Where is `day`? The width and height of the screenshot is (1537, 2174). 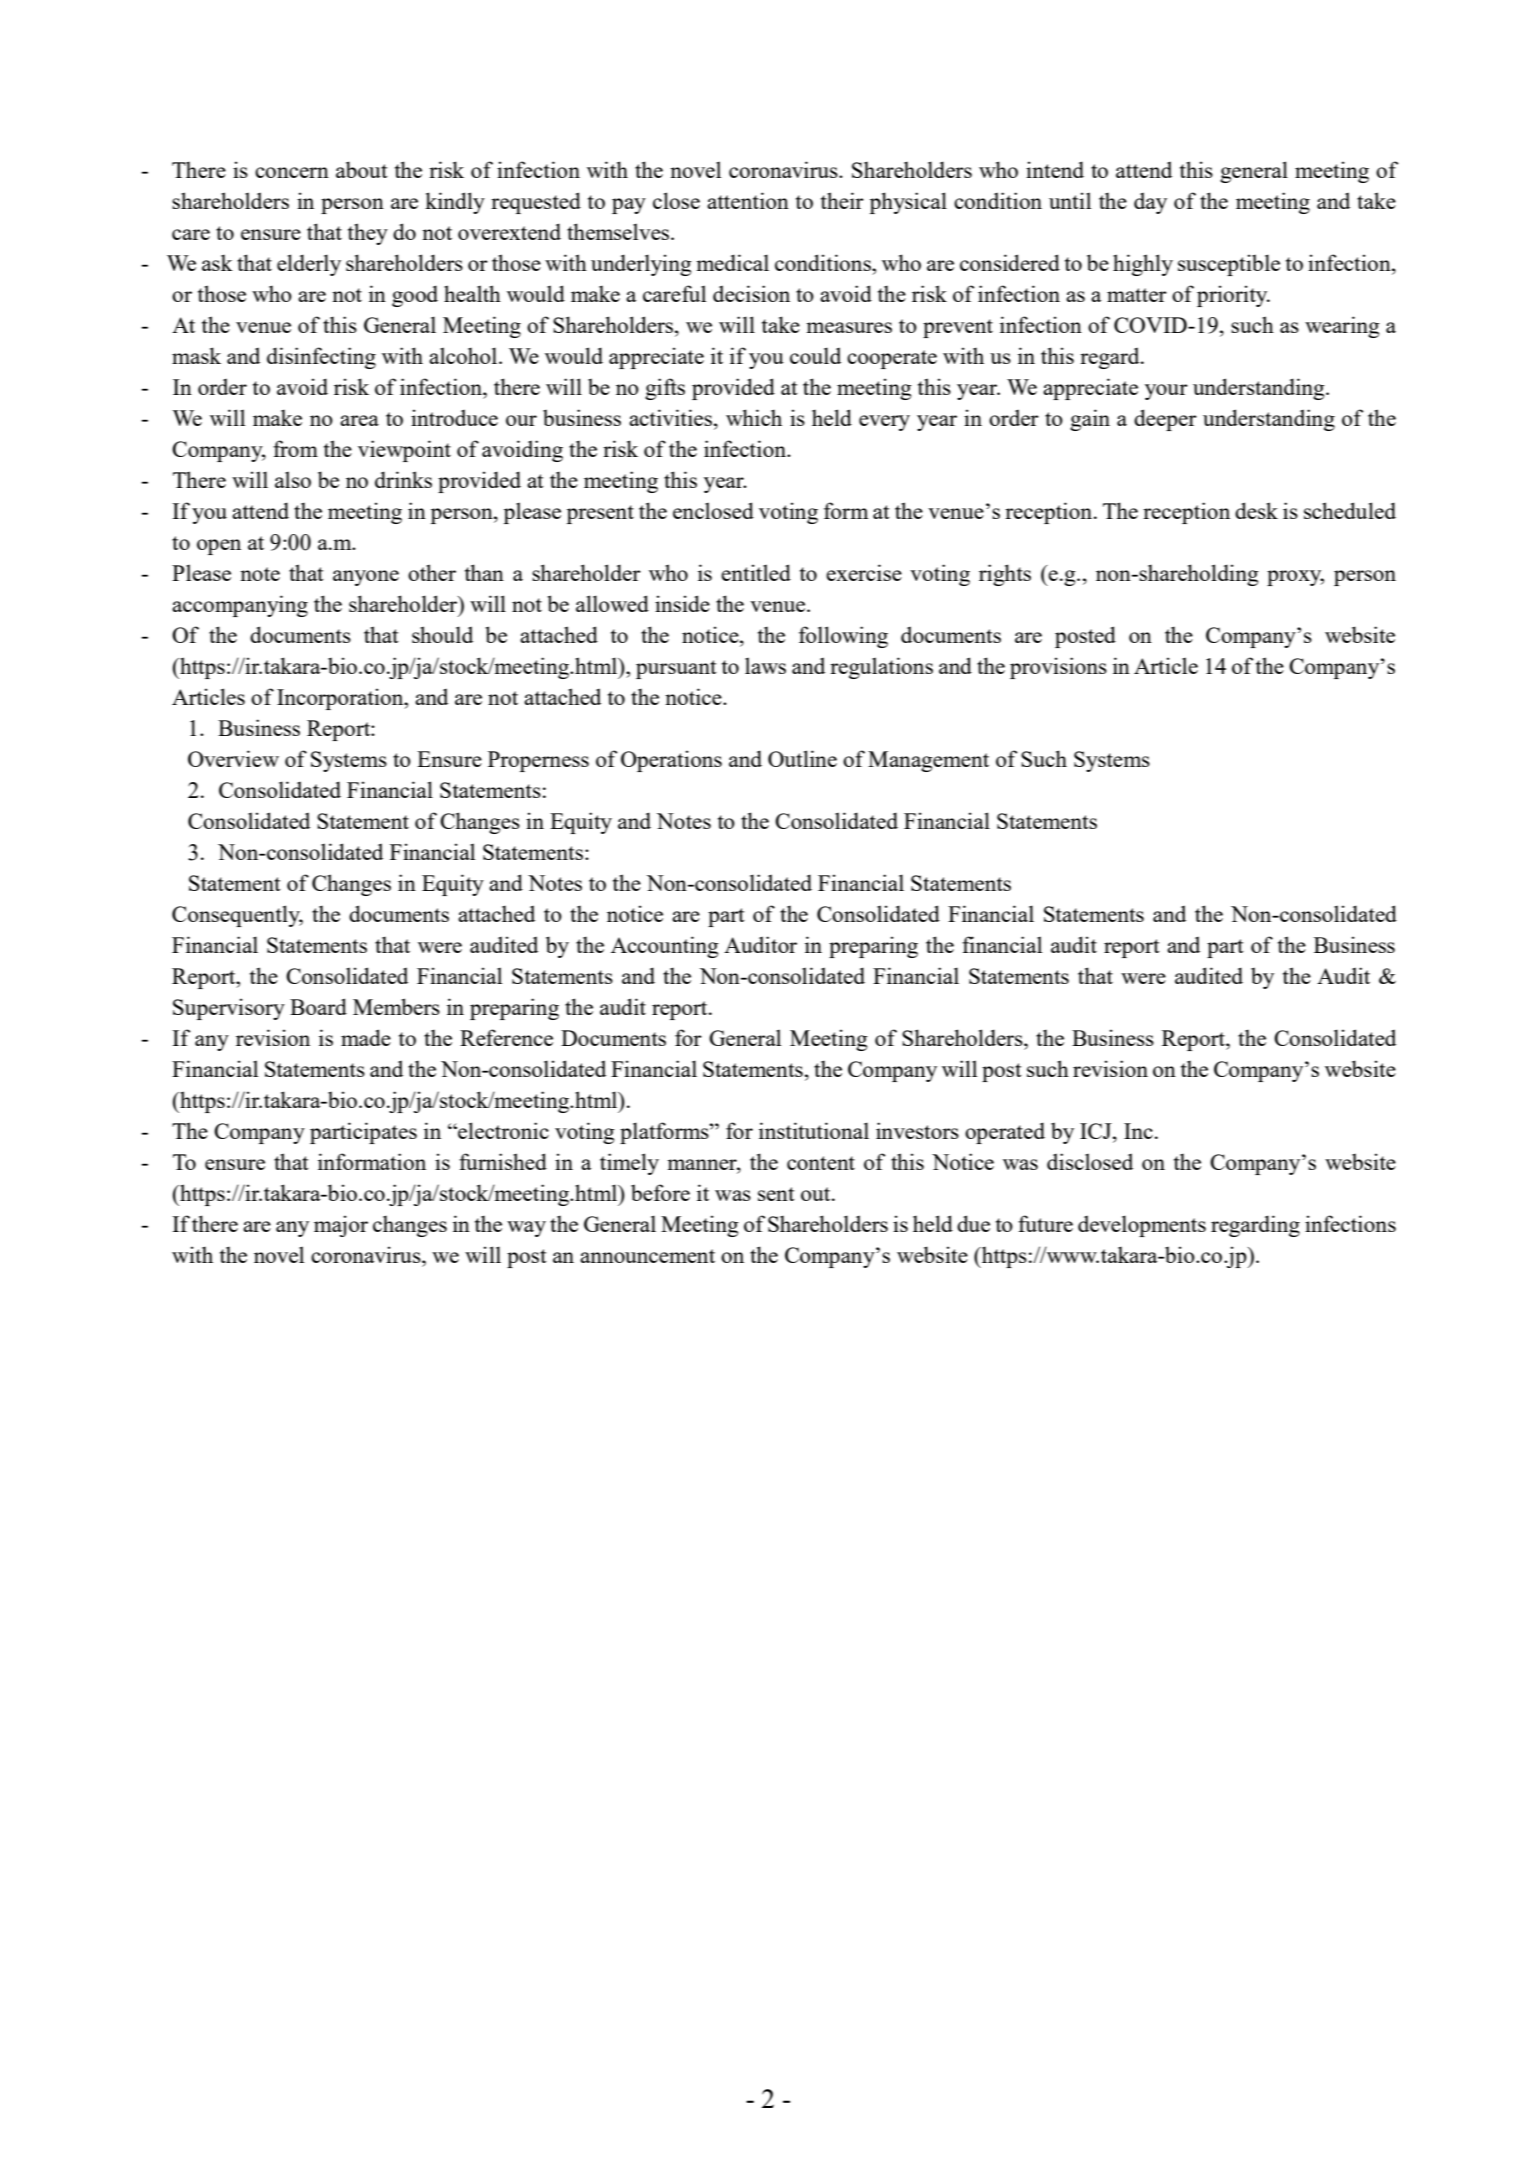 day is located at coordinates (1150, 203).
